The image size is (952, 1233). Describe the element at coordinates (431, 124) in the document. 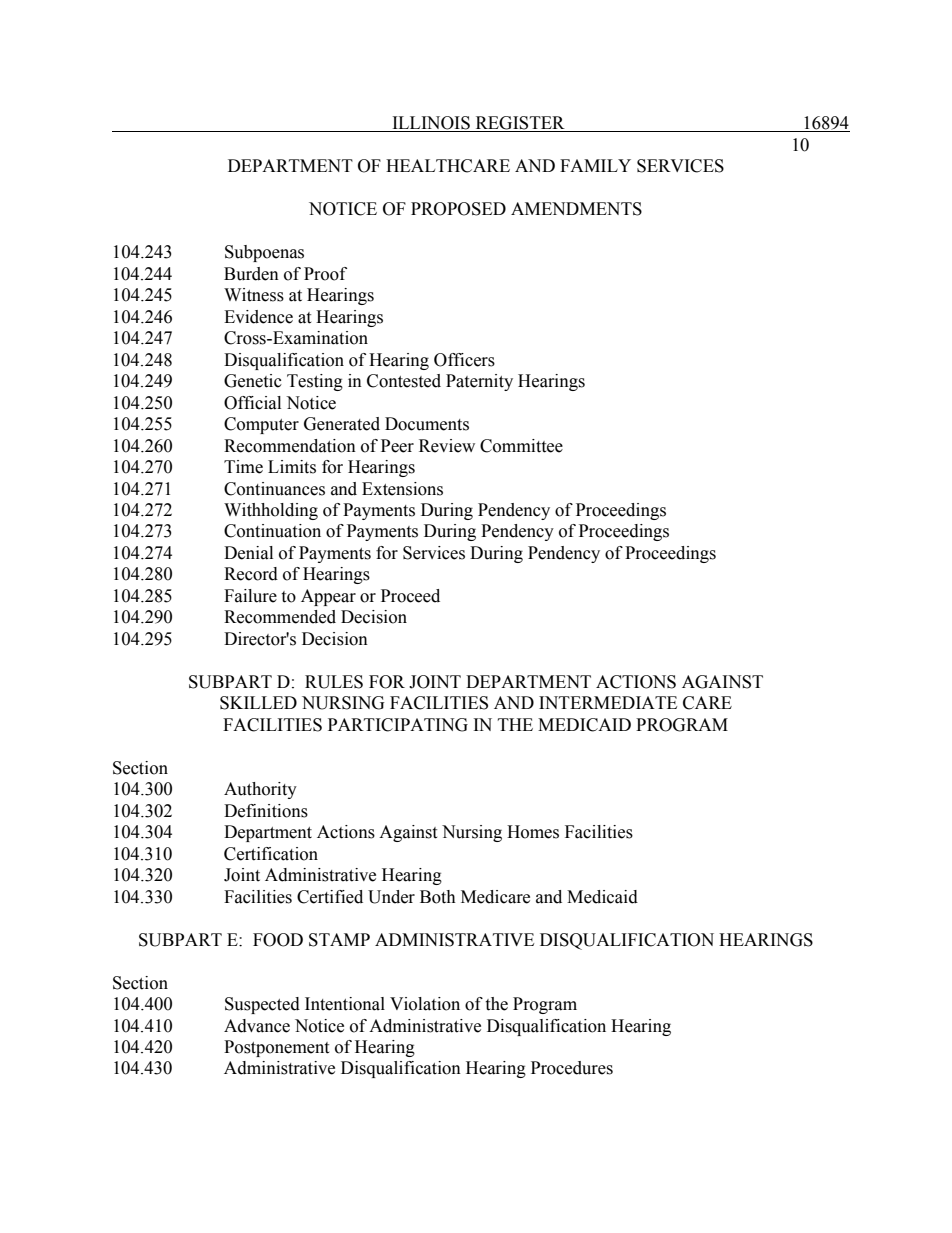

I see `ILLINOIS` at that location.
